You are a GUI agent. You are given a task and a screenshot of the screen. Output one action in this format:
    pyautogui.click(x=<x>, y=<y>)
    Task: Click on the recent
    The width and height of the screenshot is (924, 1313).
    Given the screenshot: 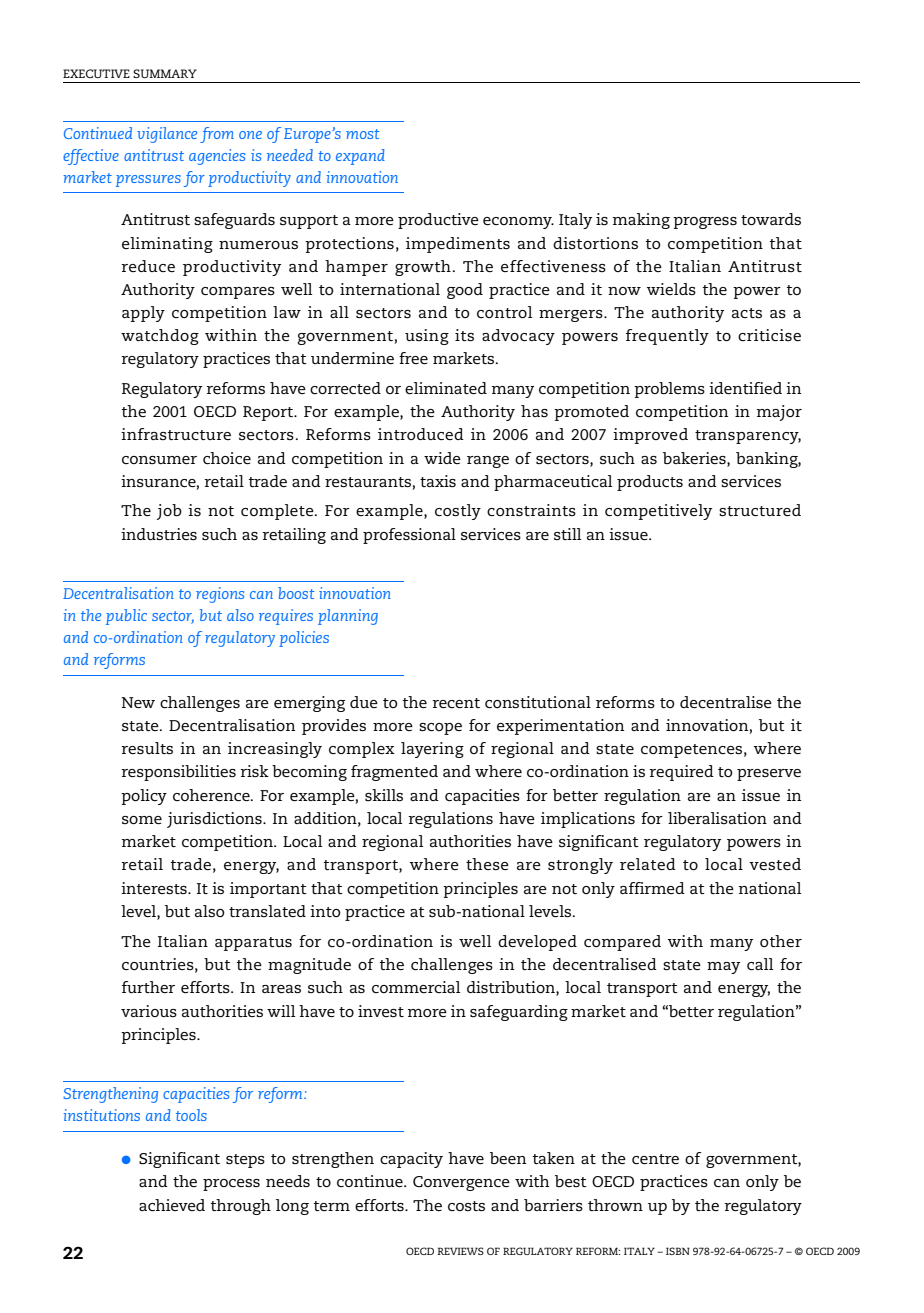 What is the action you would take?
    pyautogui.click(x=456, y=703)
